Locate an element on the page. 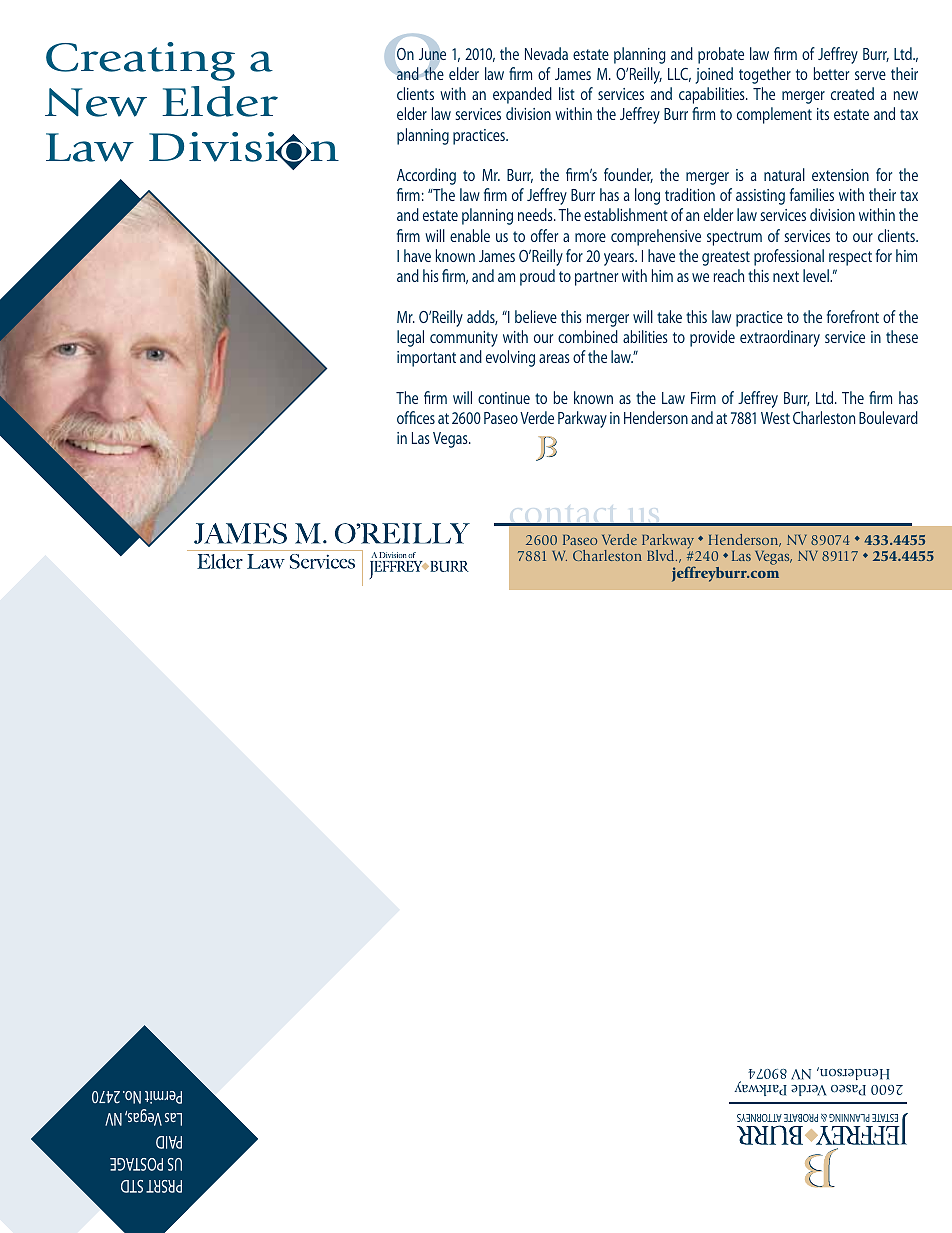 The height and width of the document is (1233, 952). Blvd is located at coordinates (662, 555).
